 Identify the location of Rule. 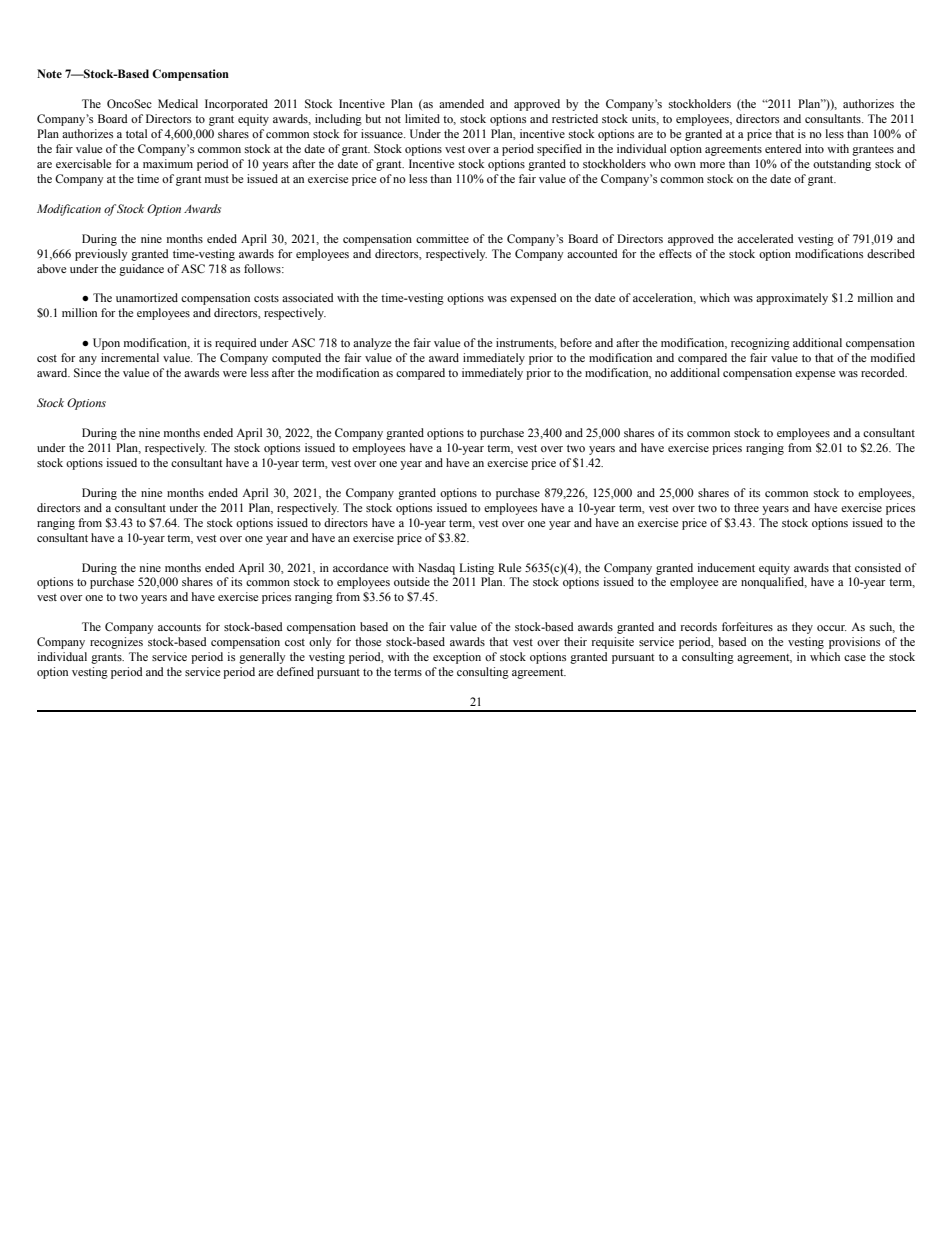
(509, 567).
